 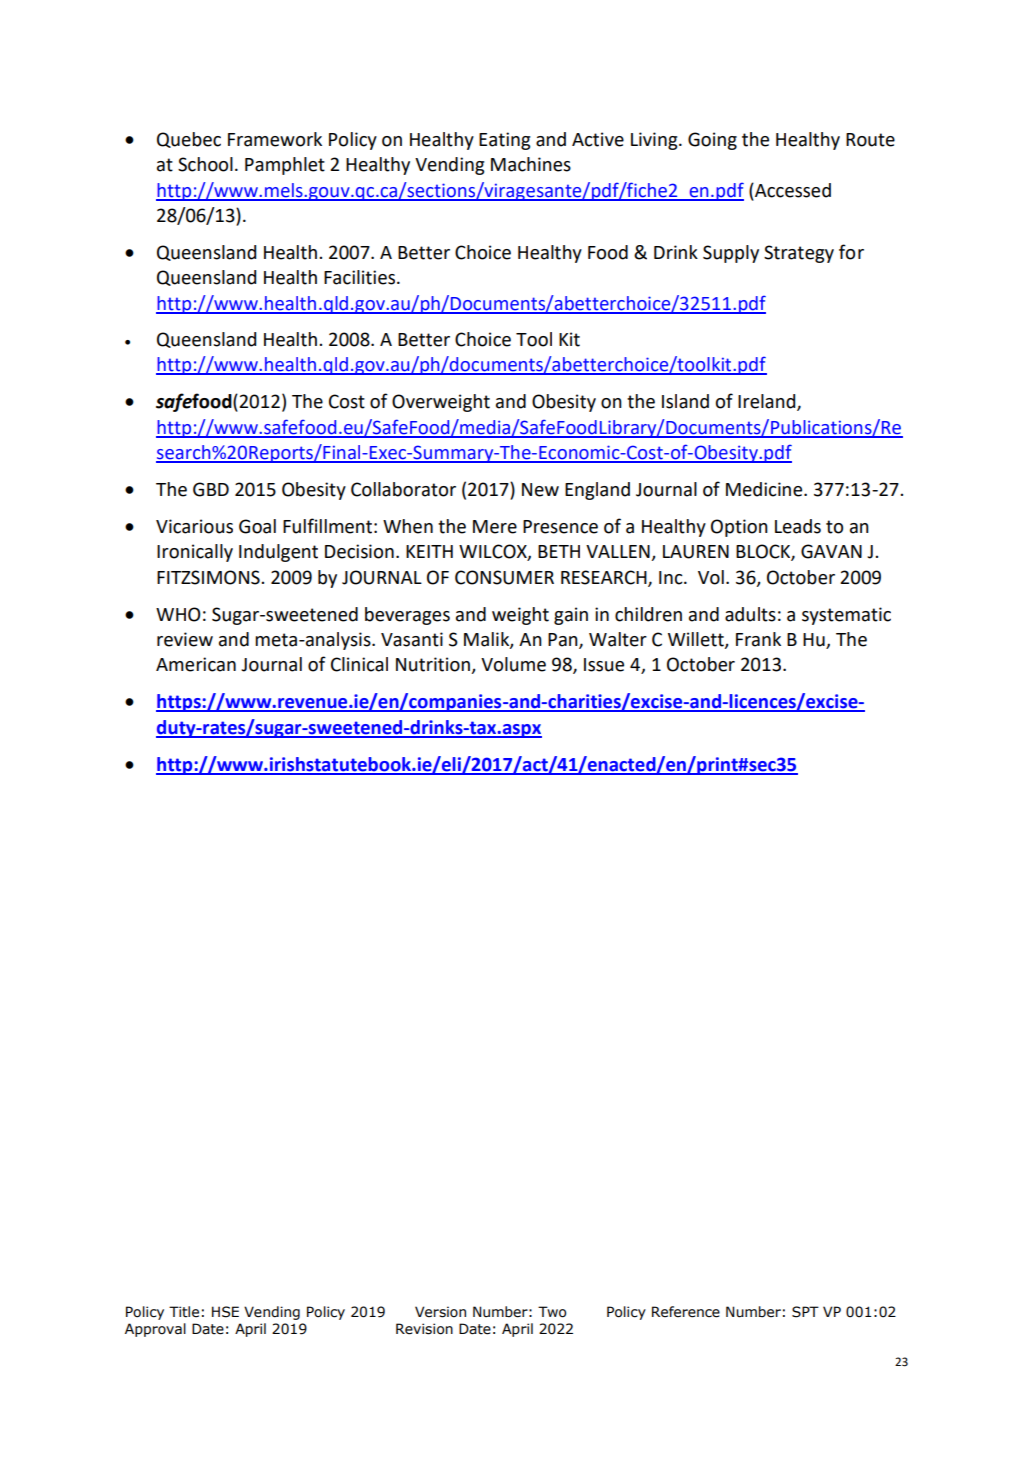 I want to click on Frank, so click(x=758, y=639).
